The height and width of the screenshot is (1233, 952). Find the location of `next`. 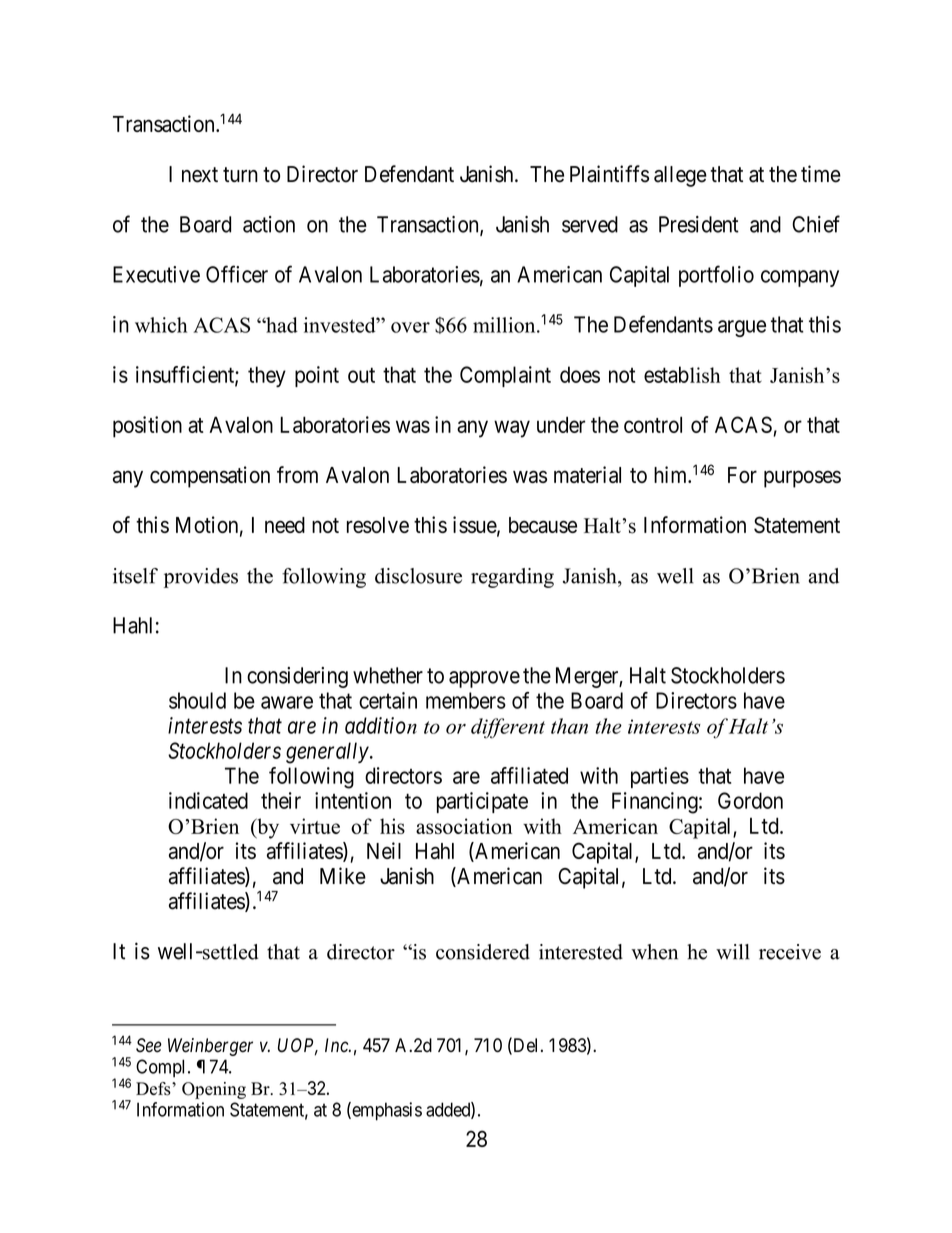

next is located at coordinates (200, 175).
